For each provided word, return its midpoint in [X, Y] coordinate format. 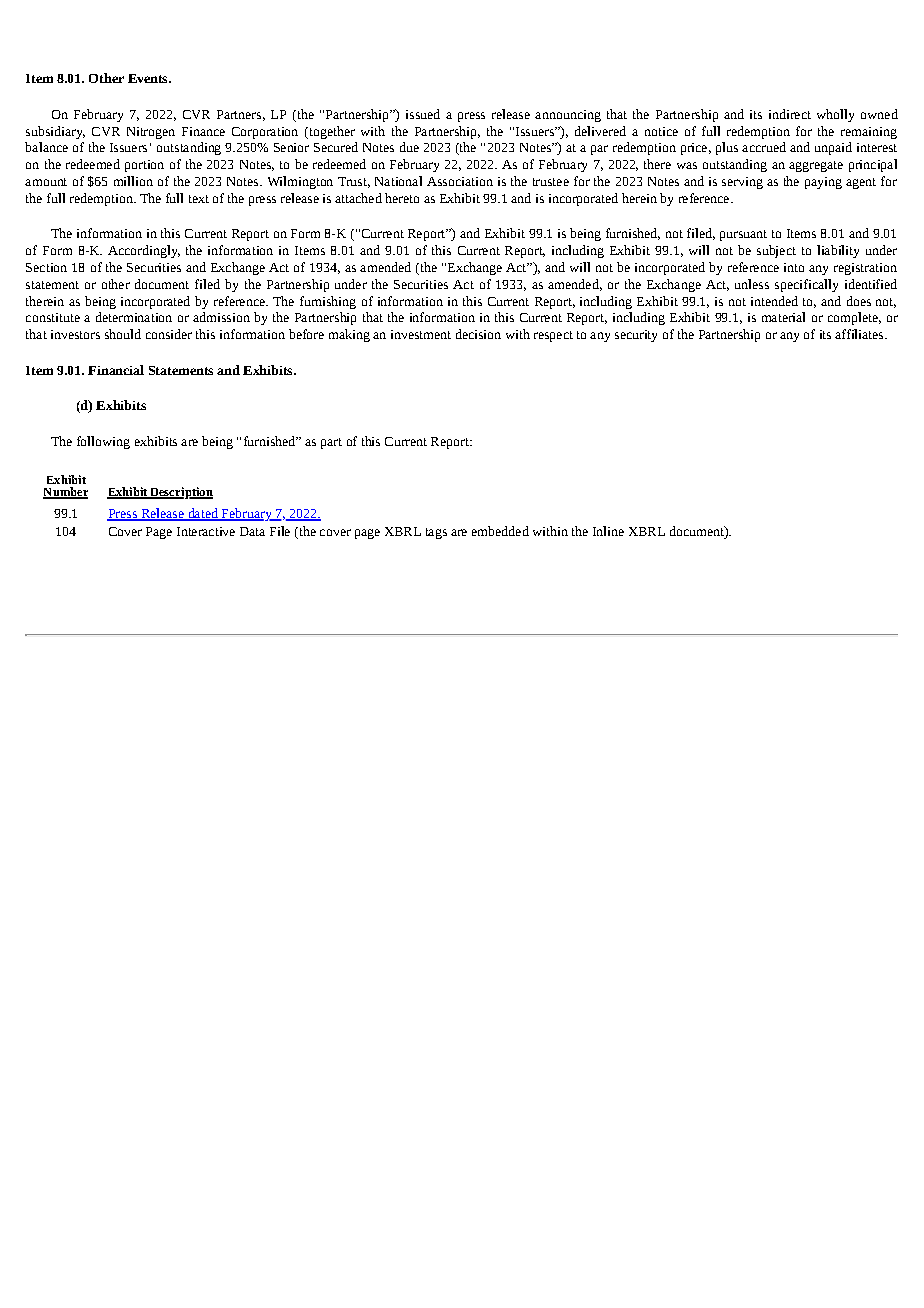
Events [149, 78]
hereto [402, 198]
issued [423, 114]
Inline [608, 531]
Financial [116, 370]
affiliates [860, 334]
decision [478, 334]
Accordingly [144, 251]
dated [203, 514]
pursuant [743, 235]
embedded [500, 531]
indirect [790, 114]
